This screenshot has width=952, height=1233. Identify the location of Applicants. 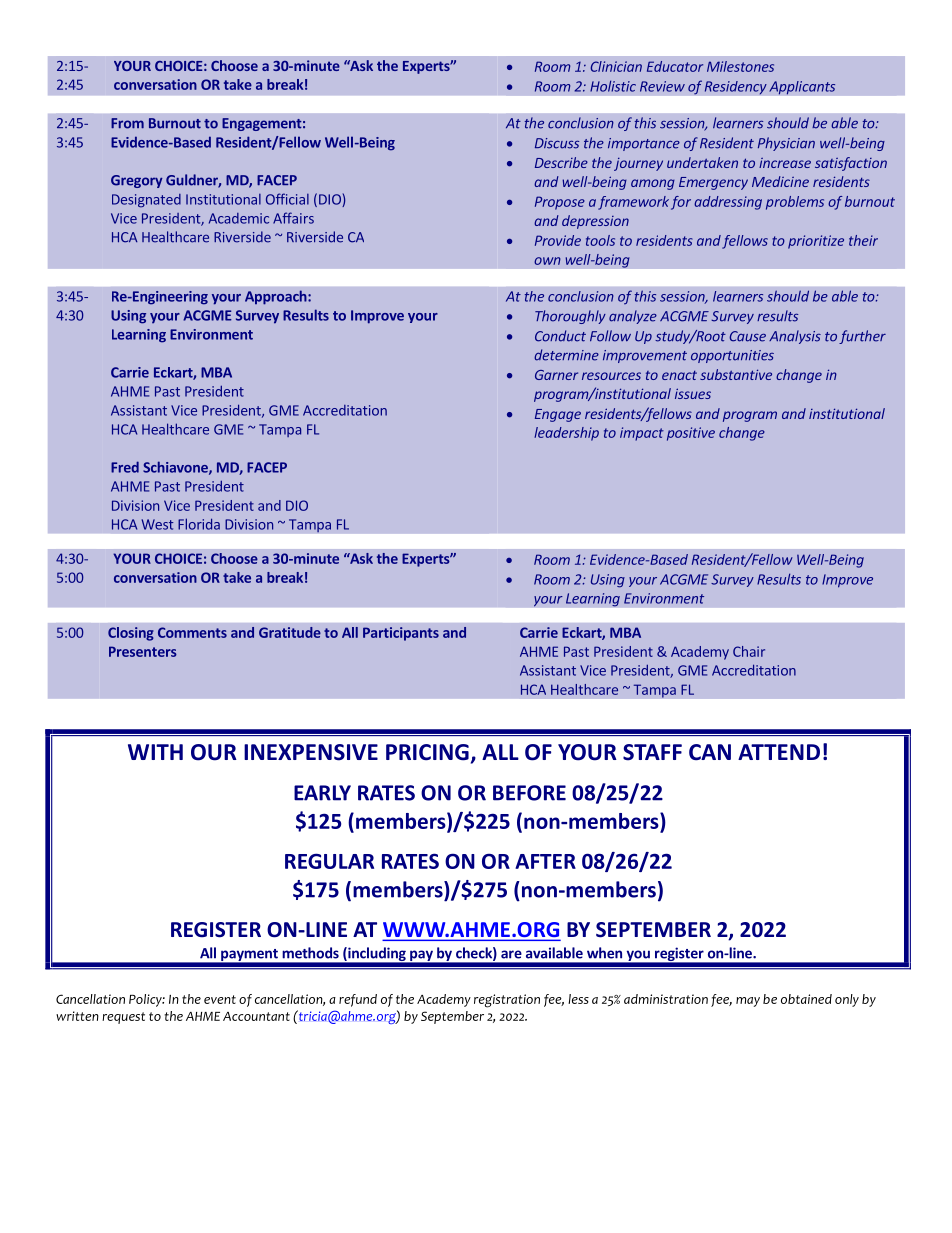
(802, 88).
